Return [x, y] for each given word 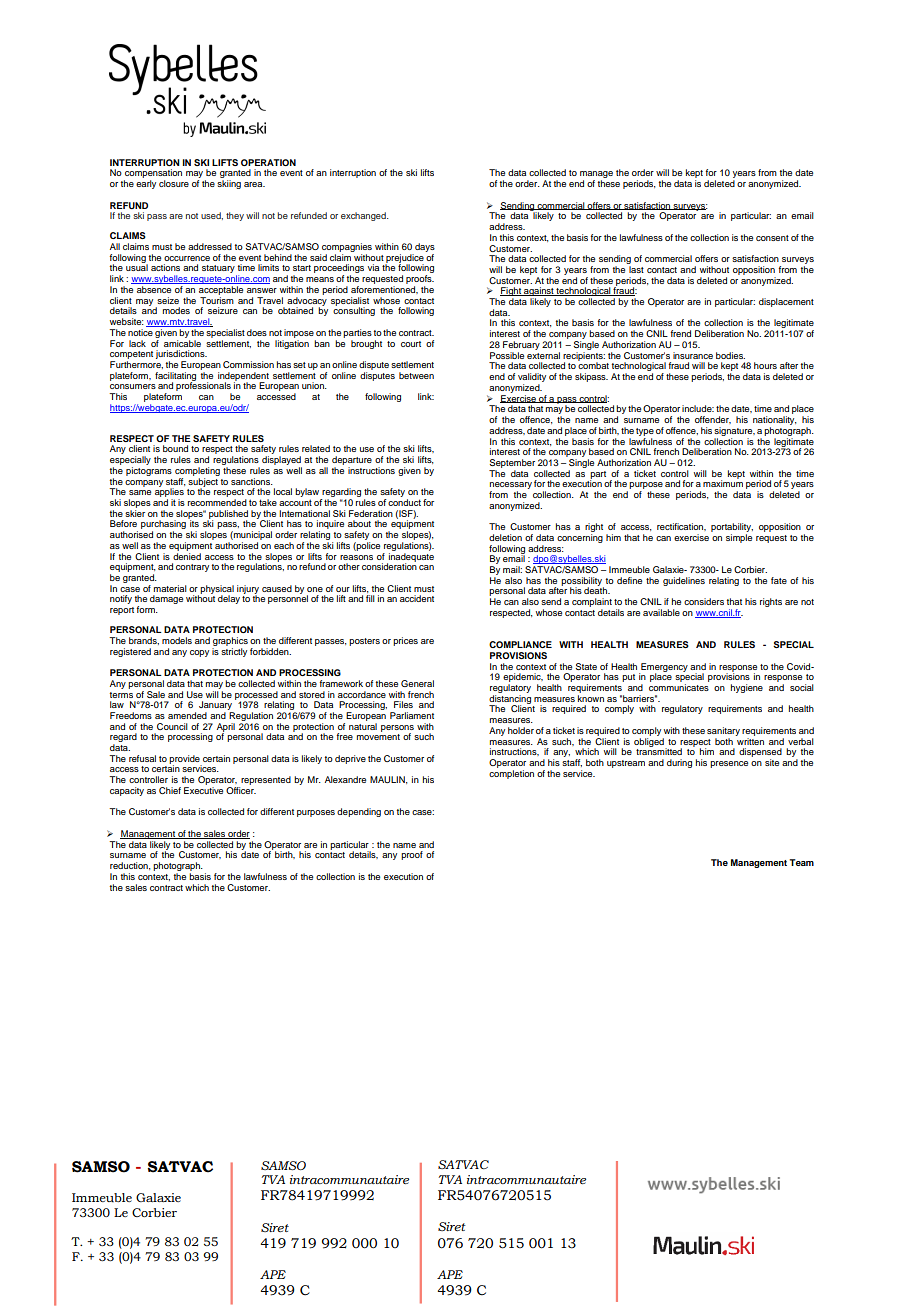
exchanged [364, 216]
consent [772, 238]
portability [732, 529]
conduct [404, 502]
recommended [217, 502]
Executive [203, 790]
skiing [229, 184]
